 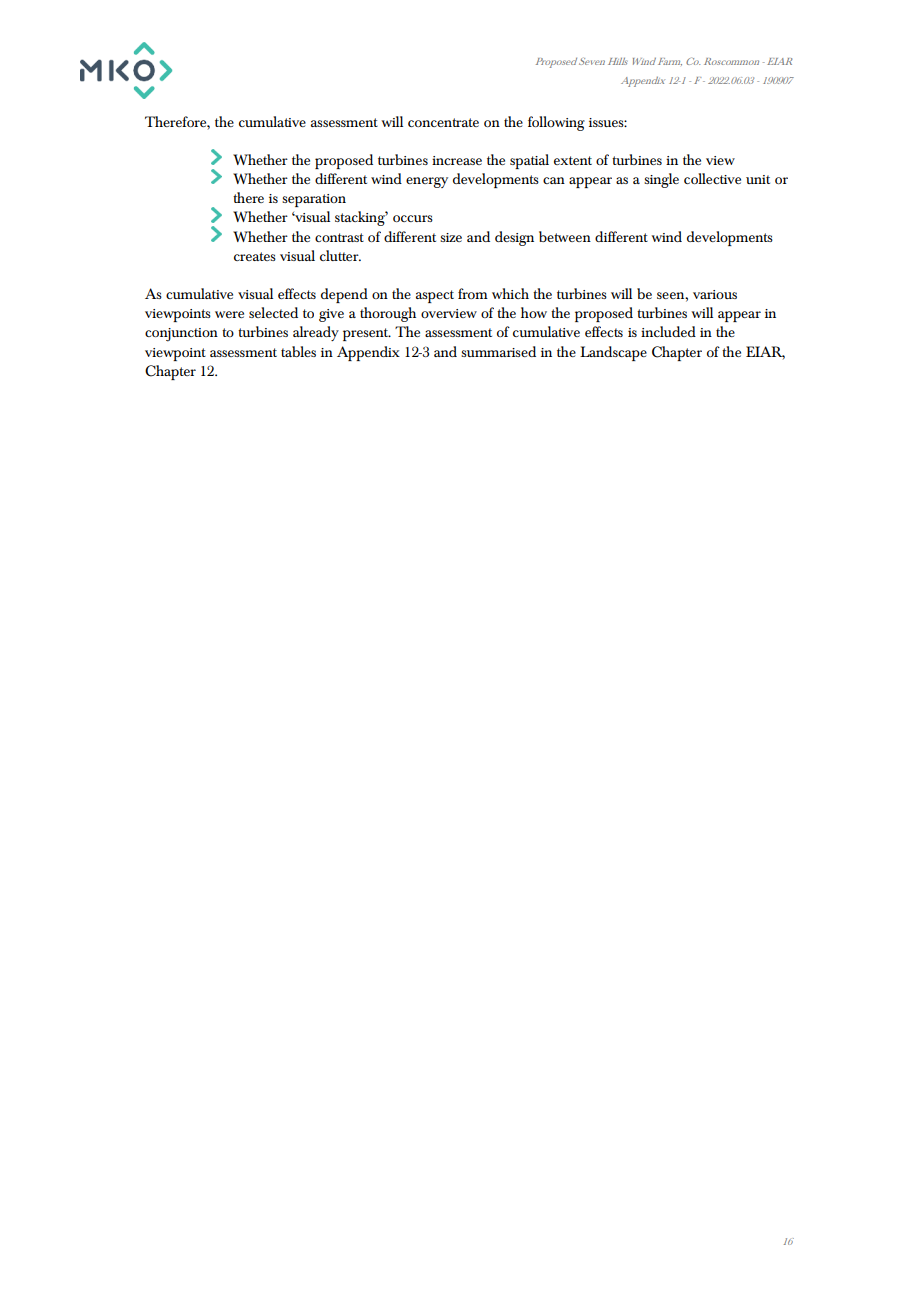 What do you see at coordinates (473, 293) in the screenshot?
I see `from` at bounding box center [473, 293].
